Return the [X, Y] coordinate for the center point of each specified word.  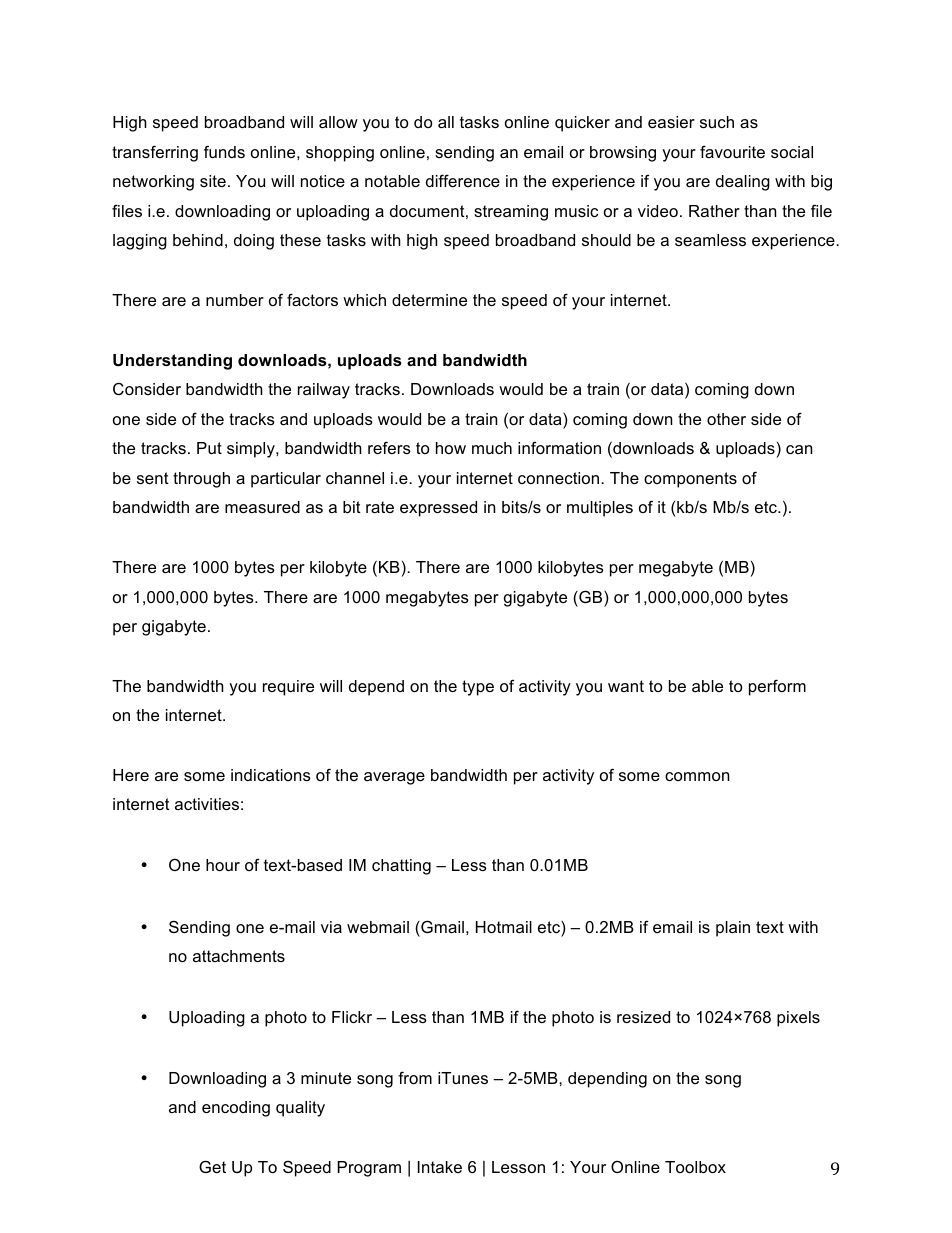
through [201, 480]
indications [271, 775]
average [394, 778]
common [697, 776]
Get [212, 1166]
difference [463, 180]
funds [224, 151]
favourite [732, 151]
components [690, 480]
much [492, 448]
